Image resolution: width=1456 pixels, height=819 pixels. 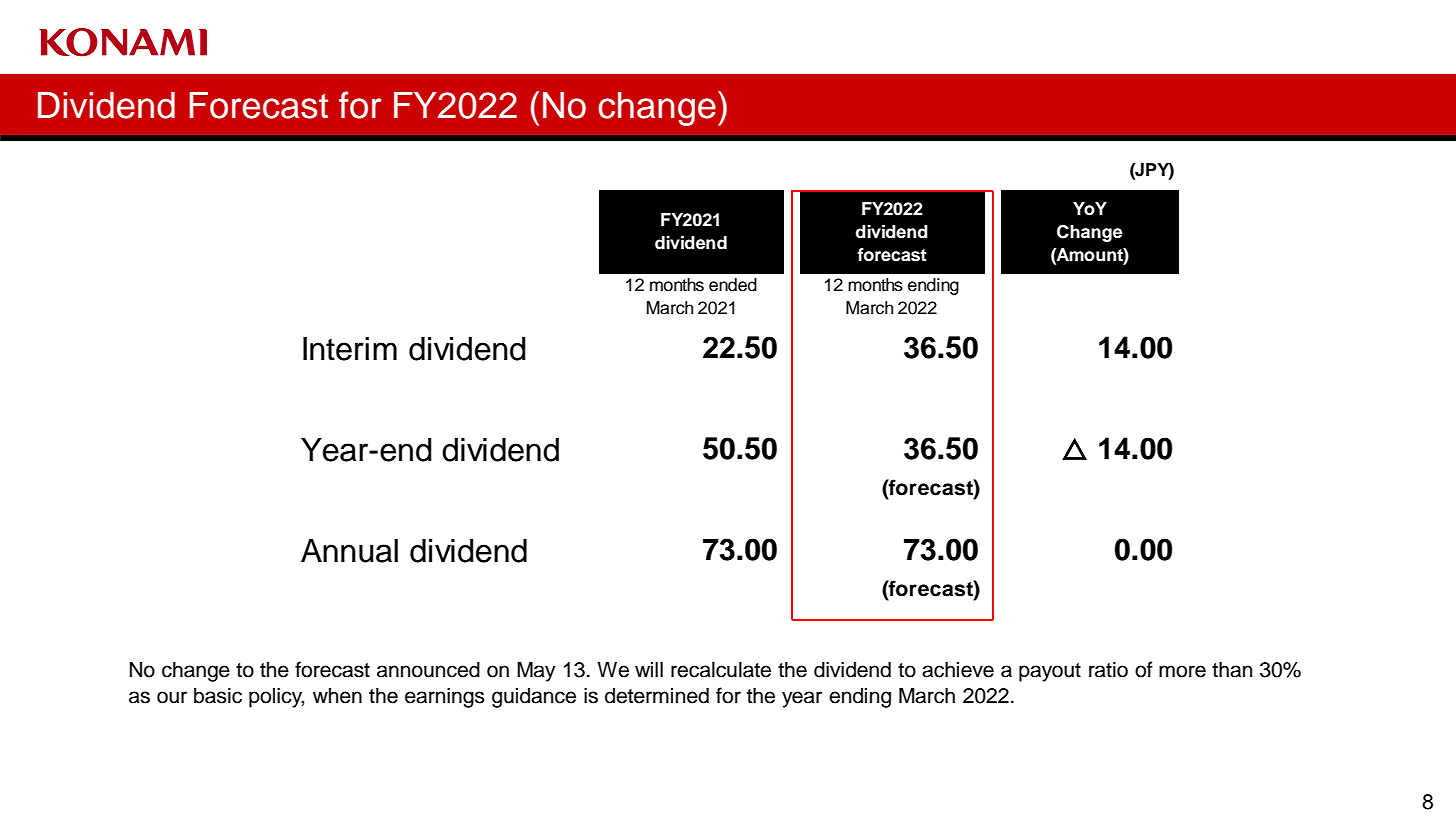 What do you see at coordinates (733, 285) in the screenshot?
I see `ended` at bounding box center [733, 285].
